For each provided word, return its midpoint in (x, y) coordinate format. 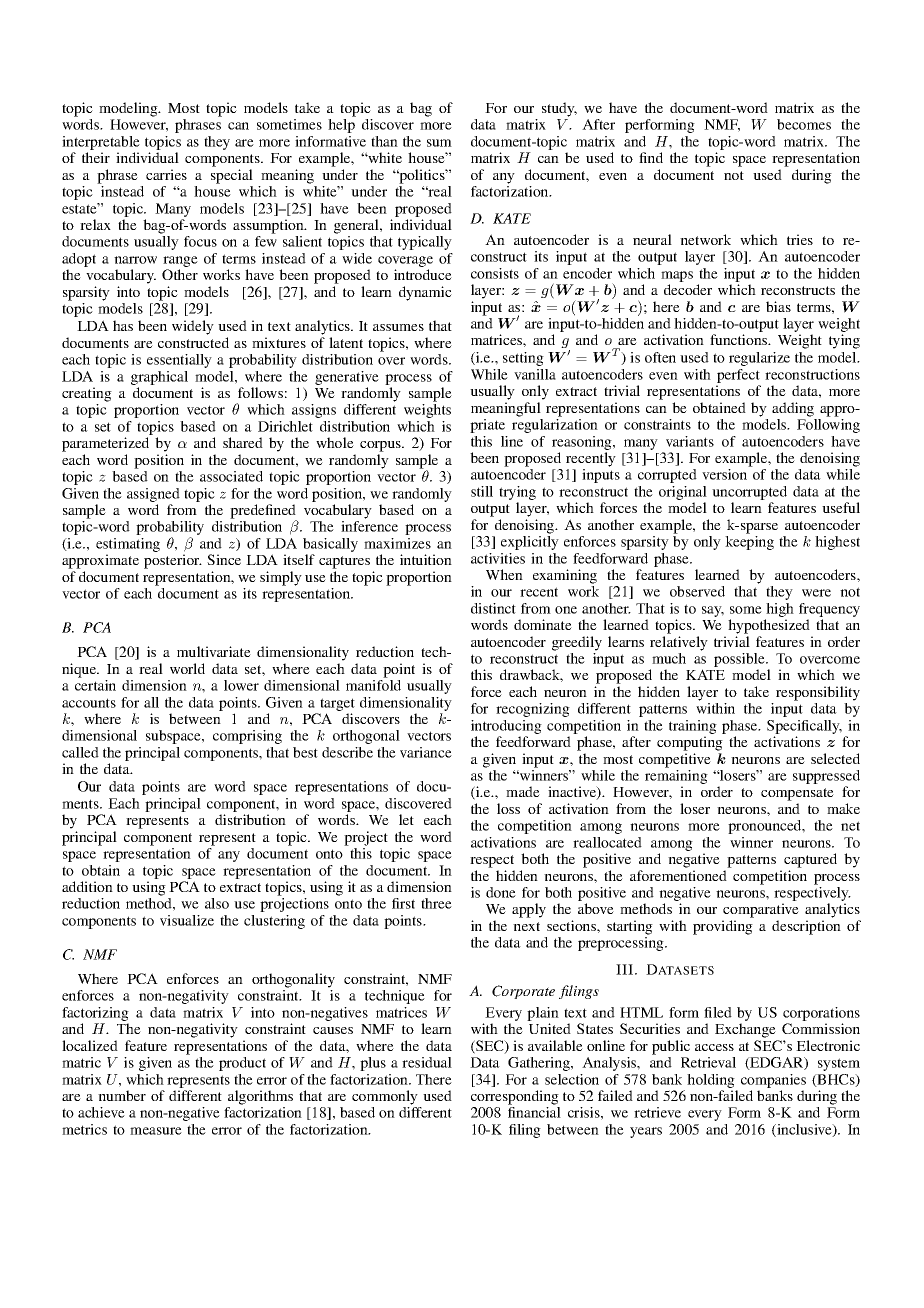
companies (773, 1081)
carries (166, 174)
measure (156, 1131)
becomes (804, 124)
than (384, 141)
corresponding (515, 1097)
